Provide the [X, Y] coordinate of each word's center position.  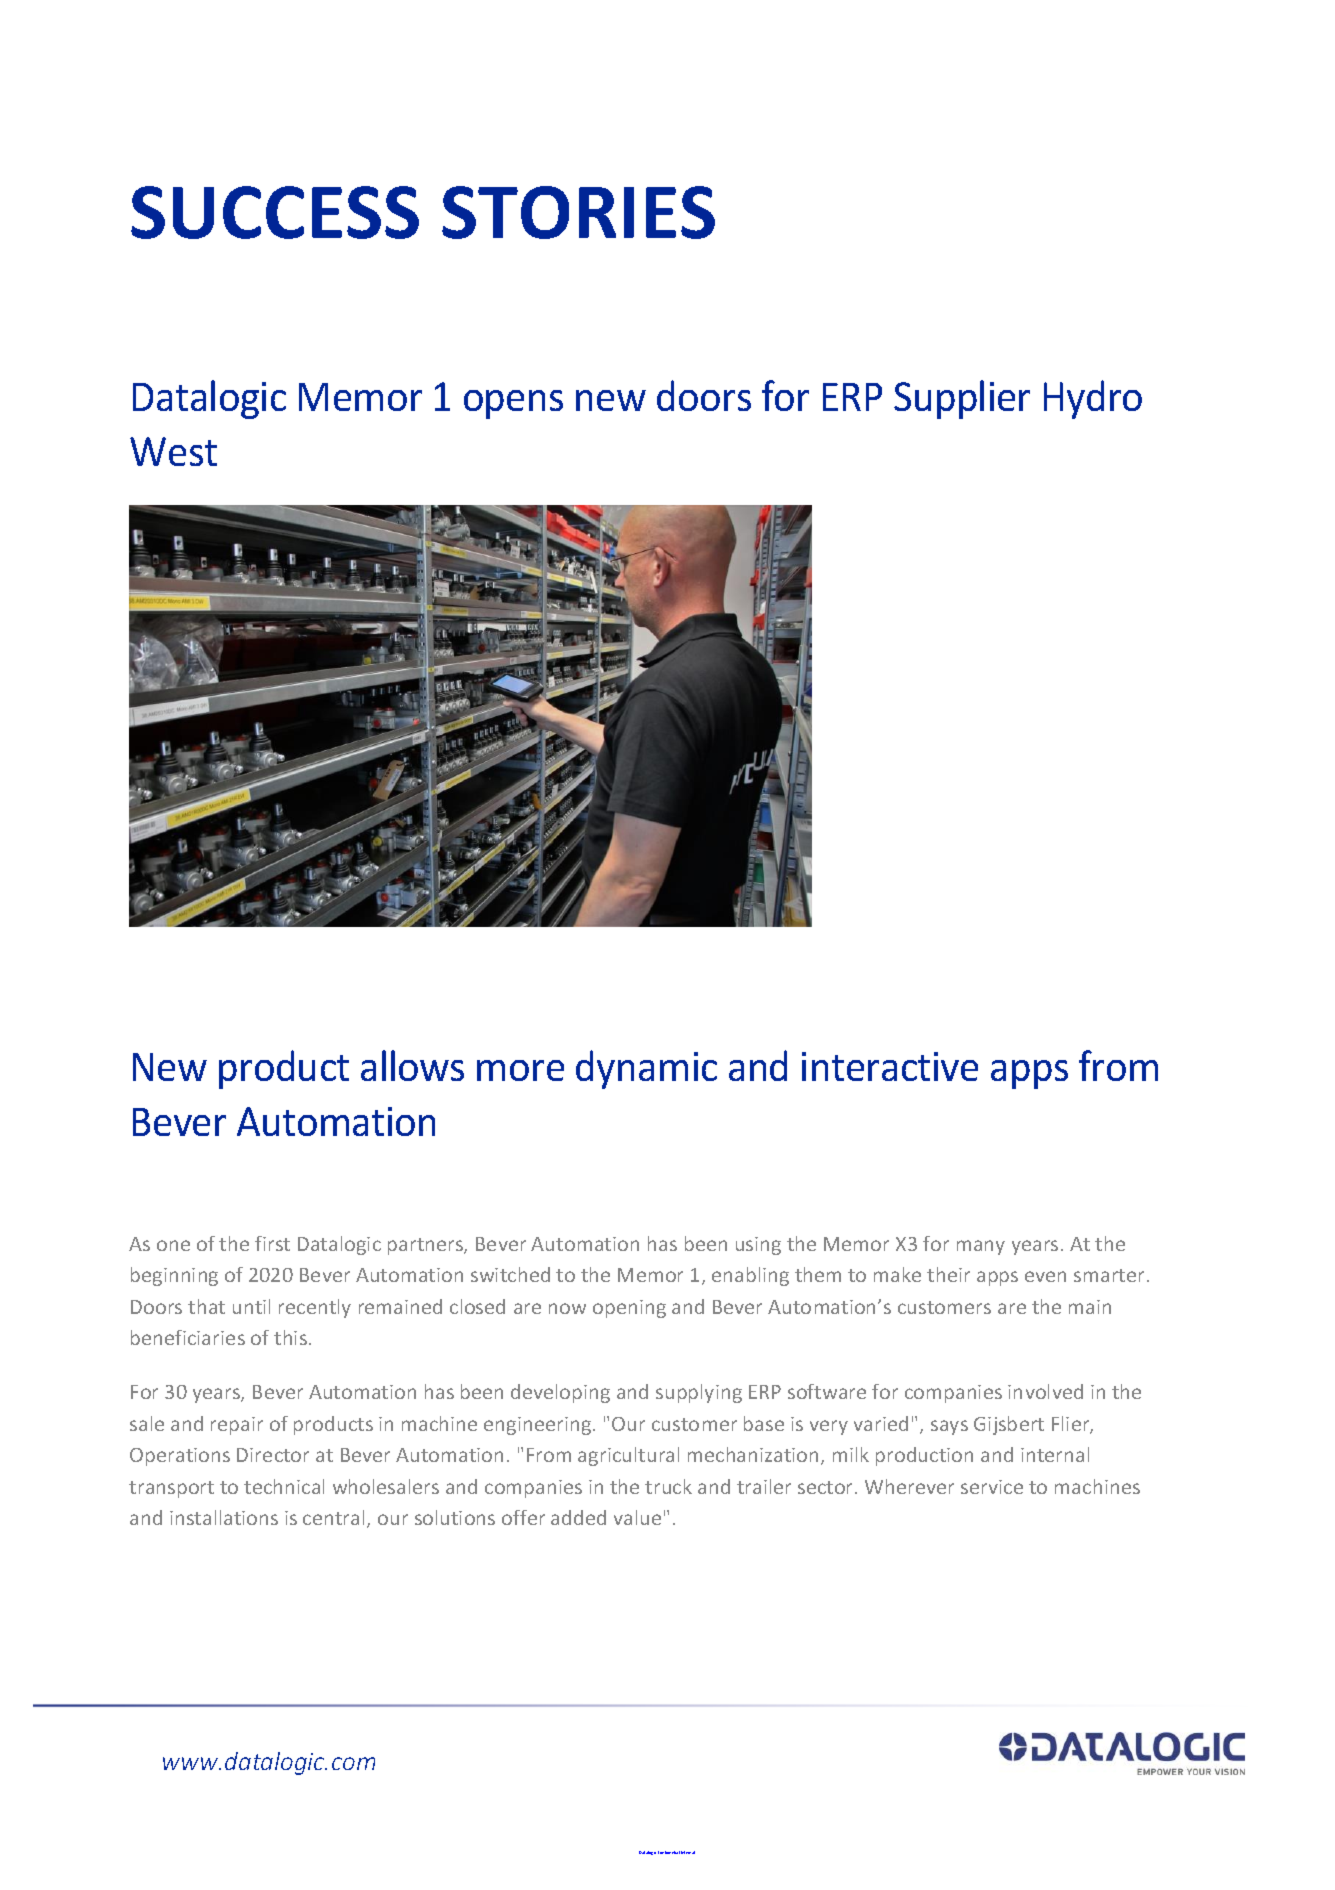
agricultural [628, 1456]
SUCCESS [275, 212]
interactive [890, 1066]
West [173, 451]
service [992, 1487]
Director [273, 1455]
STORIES [578, 212]
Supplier [962, 399]
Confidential [669, 1852]
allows [412, 1065]
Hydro [1093, 399]
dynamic [646, 1069]
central [333, 1517]
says [949, 1427]
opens [513, 404]
